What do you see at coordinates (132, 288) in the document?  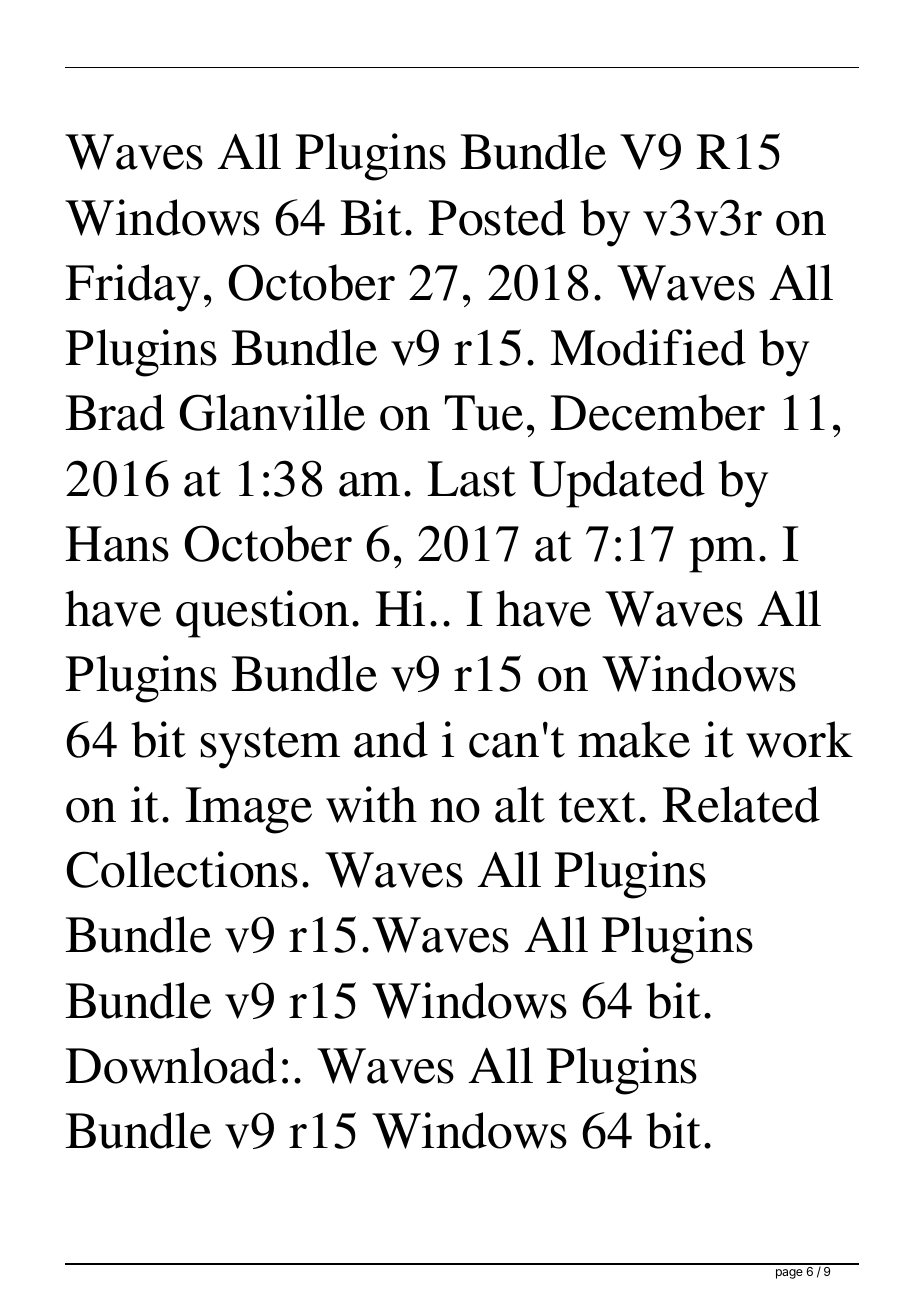 I see `Friday` at bounding box center [132, 288].
